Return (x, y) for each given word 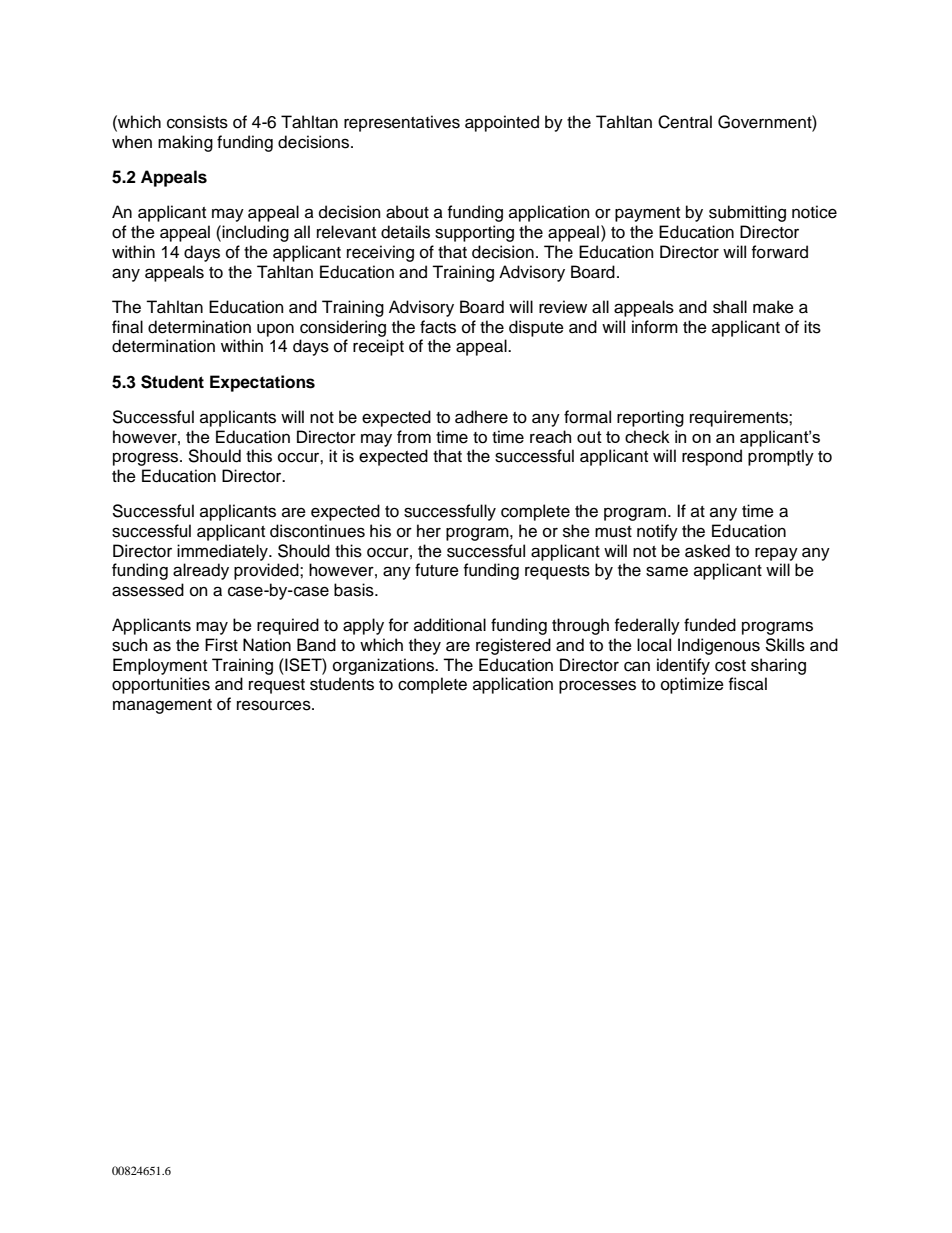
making (185, 143)
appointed (502, 123)
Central (685, 122)
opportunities (161, 685)
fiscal (748, 684)
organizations (384, 666)
